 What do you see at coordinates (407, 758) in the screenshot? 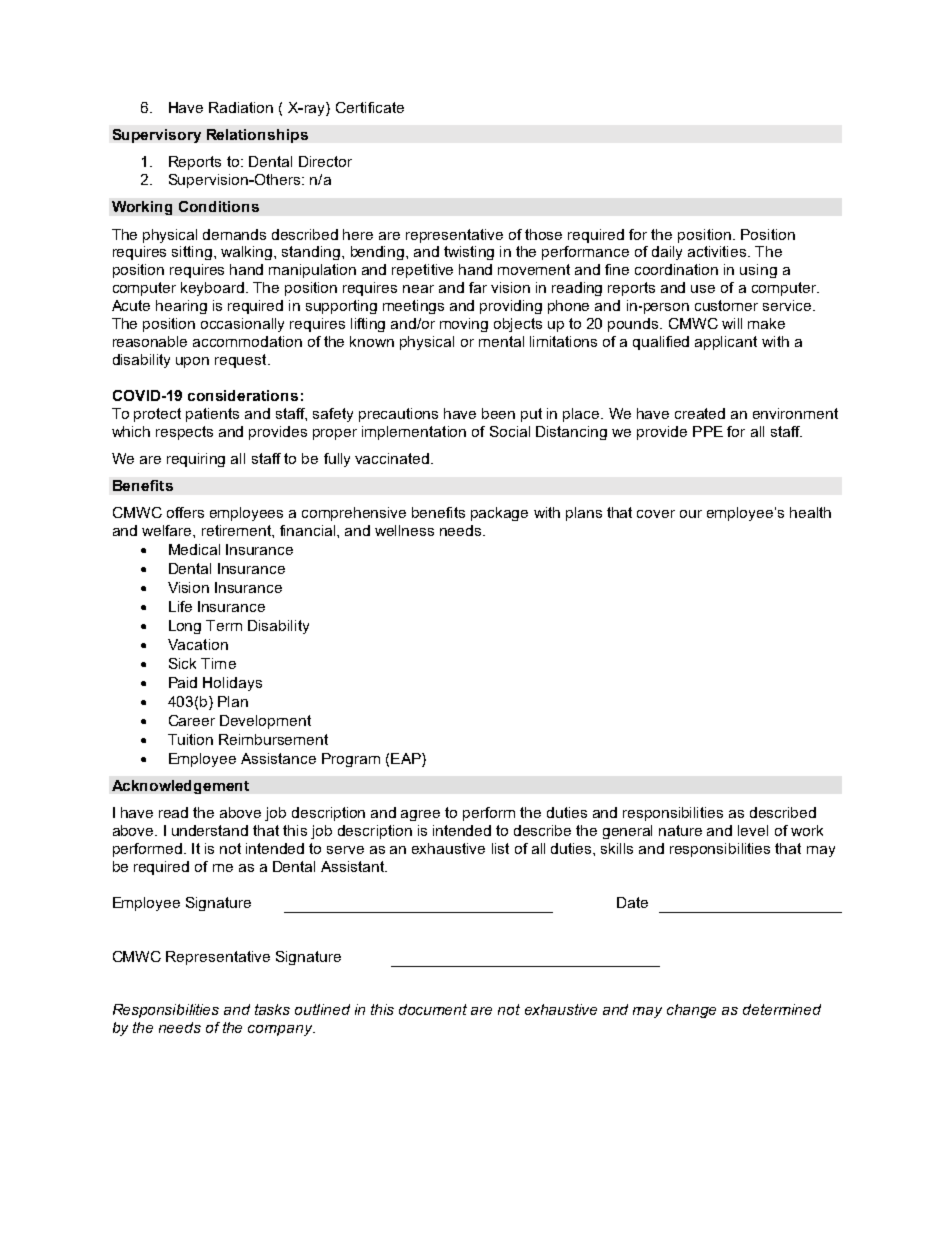
I see `EAP` at bounding box center [407, 758].
